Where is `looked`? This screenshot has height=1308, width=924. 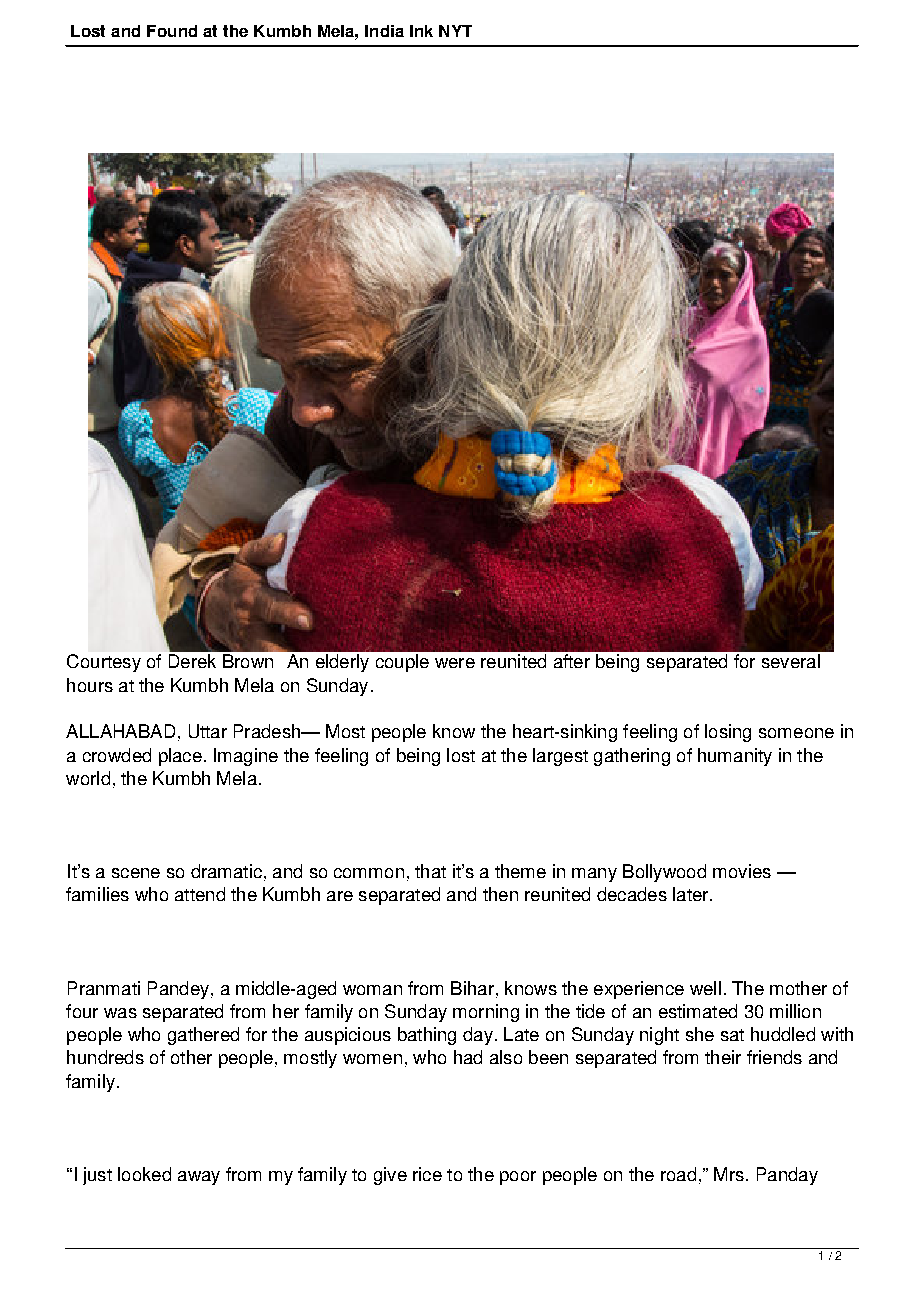
looked is located at coordinates (144, 1174).
